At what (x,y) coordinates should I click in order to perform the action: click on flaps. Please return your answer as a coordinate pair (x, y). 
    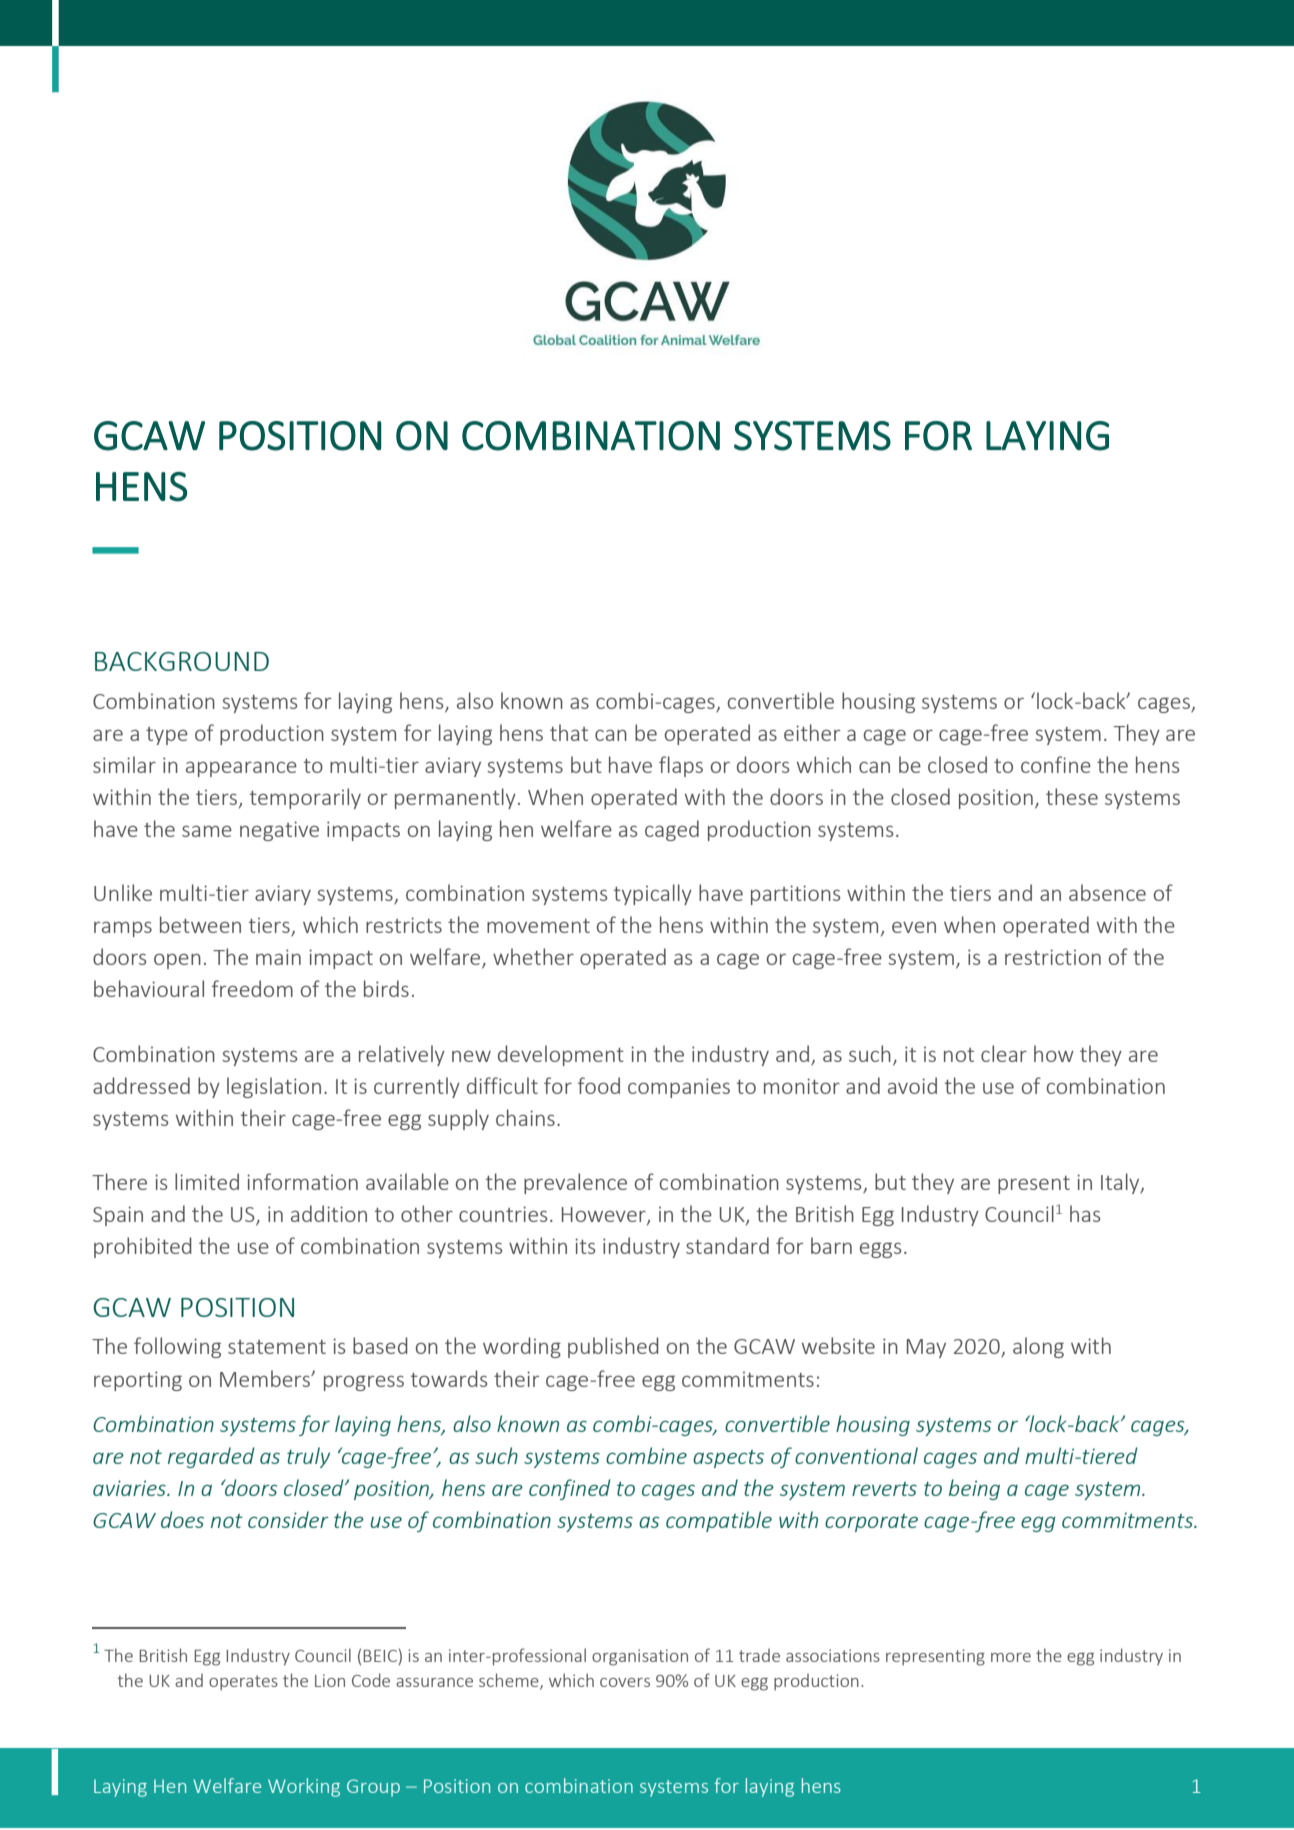
    Looking at the image, I should click on (681, 766).
